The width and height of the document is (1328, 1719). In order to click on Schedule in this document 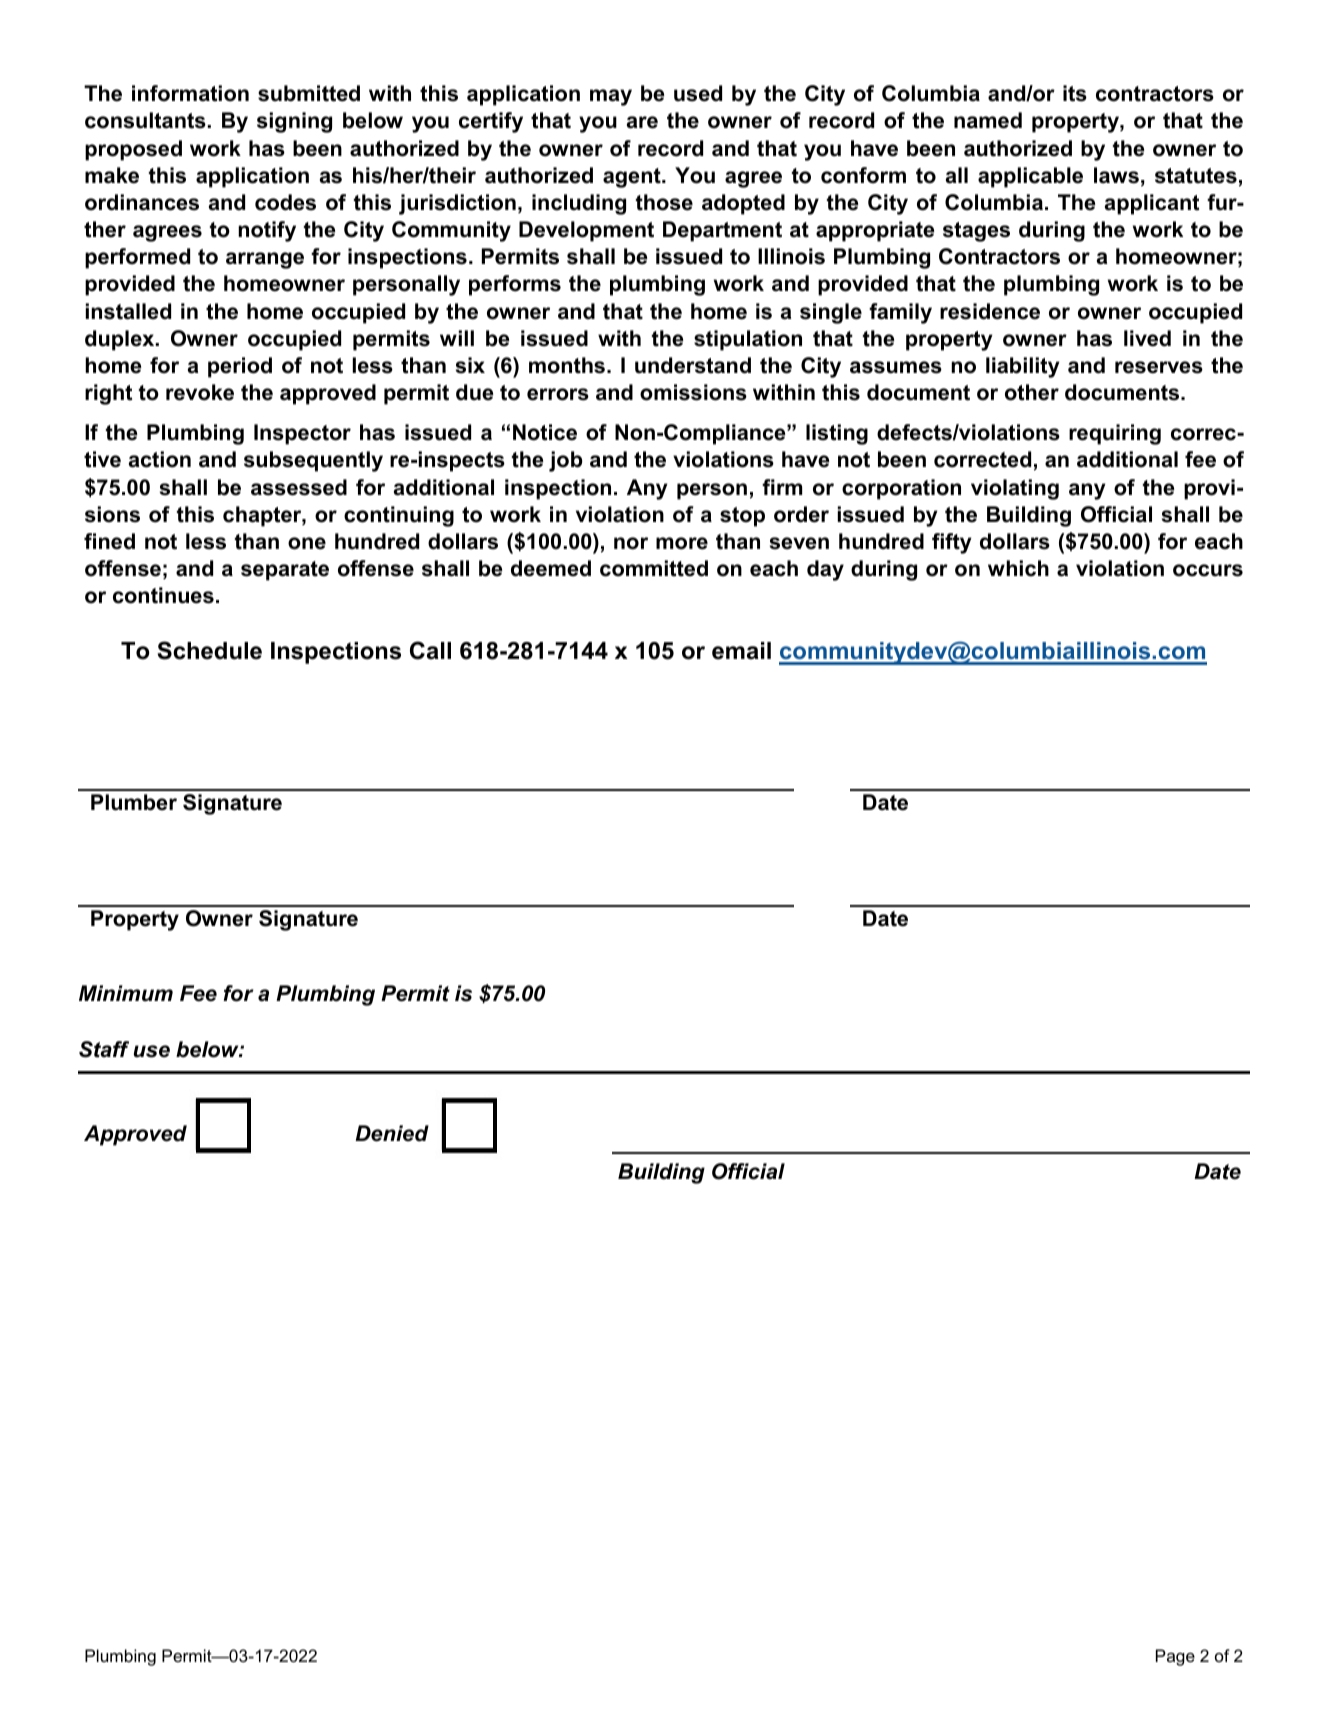, I will do `click(210, 650)`.
